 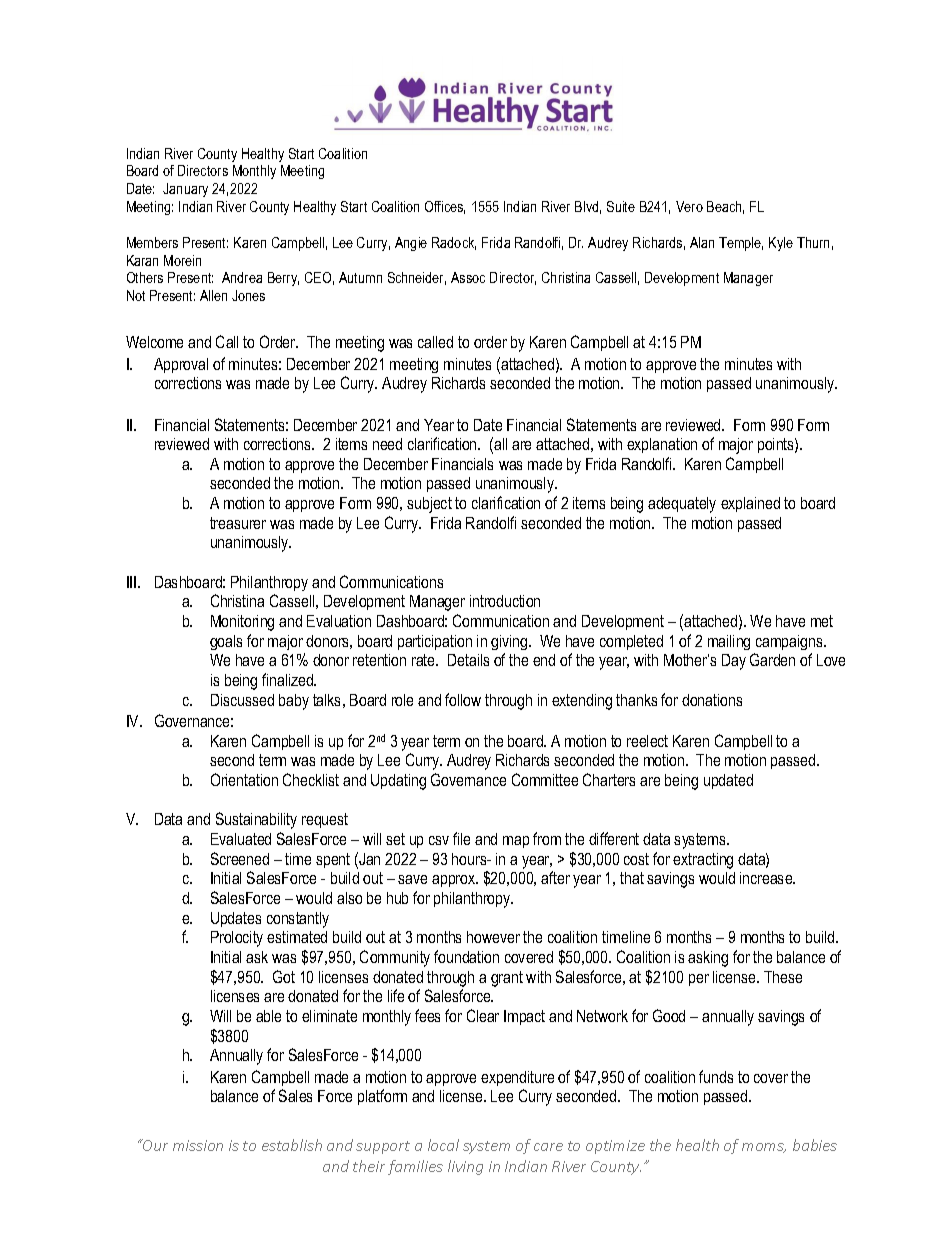 I want to click on file, so click(x=461, y=838).
